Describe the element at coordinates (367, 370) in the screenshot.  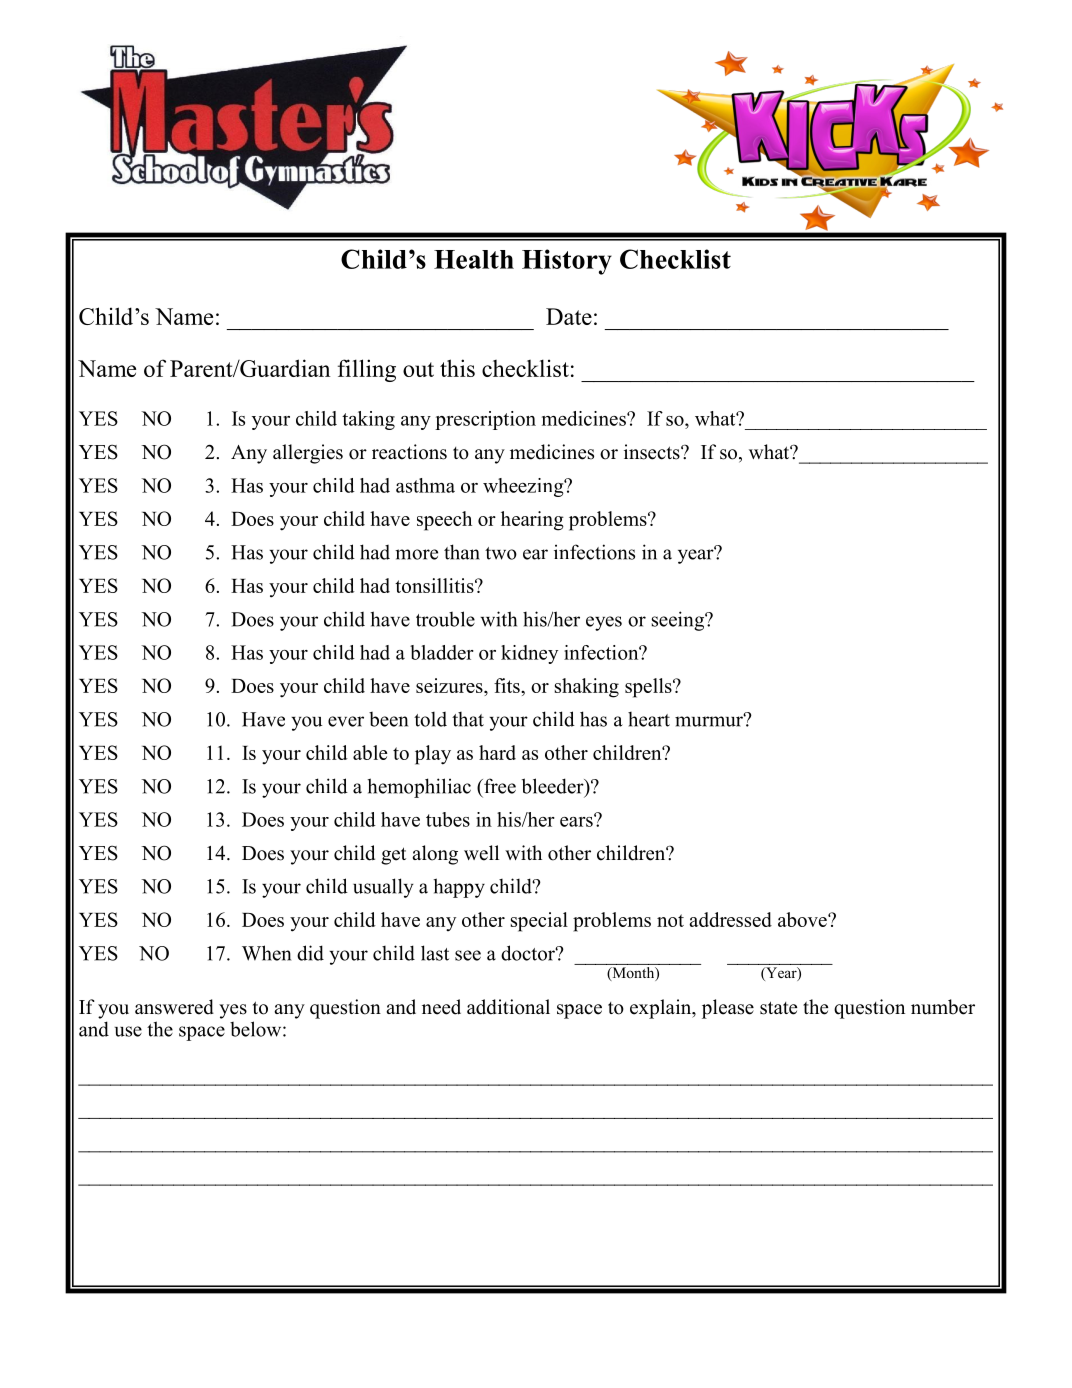
I see `filling` at that location.
